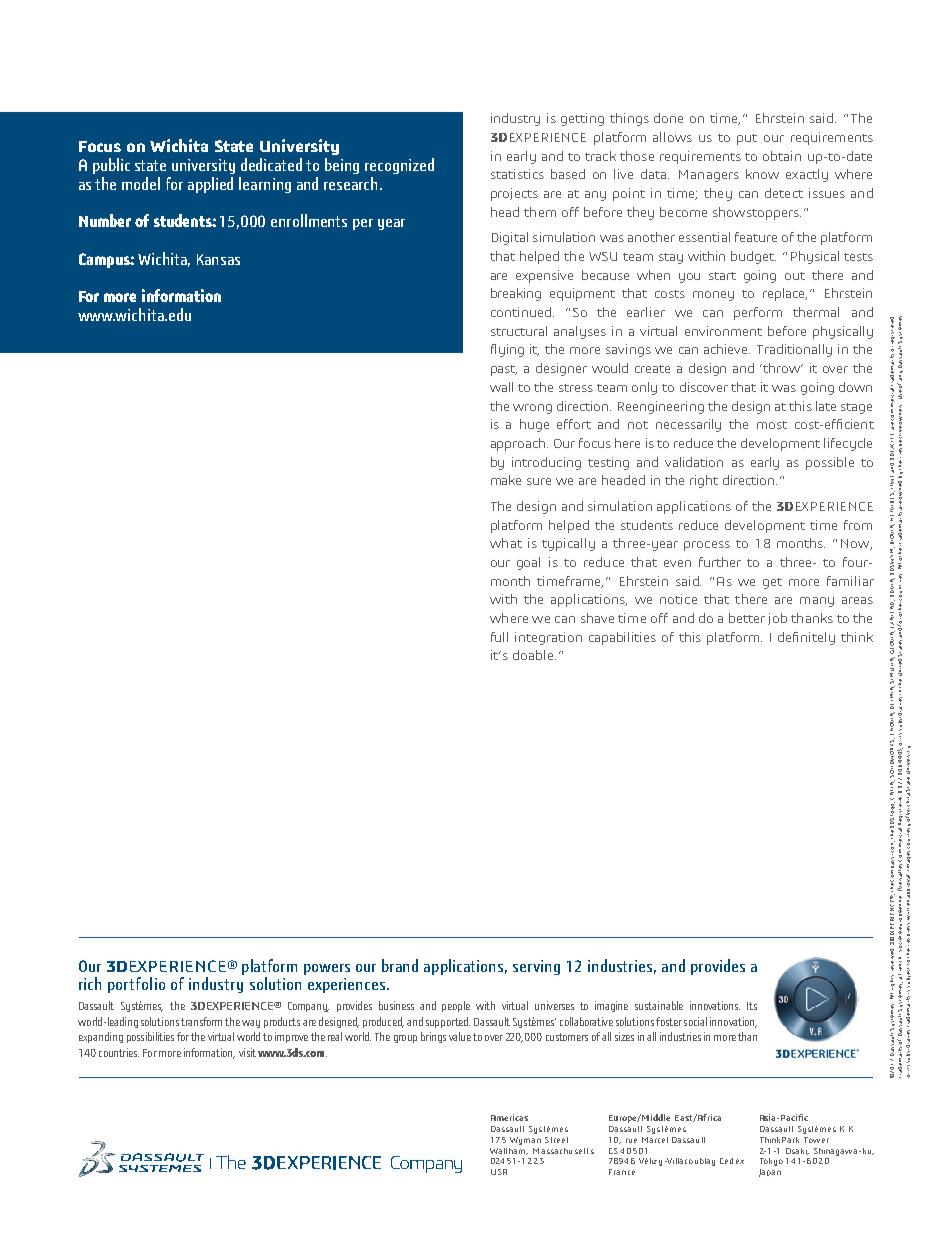  I want to click on applied, so click(210, 185).
